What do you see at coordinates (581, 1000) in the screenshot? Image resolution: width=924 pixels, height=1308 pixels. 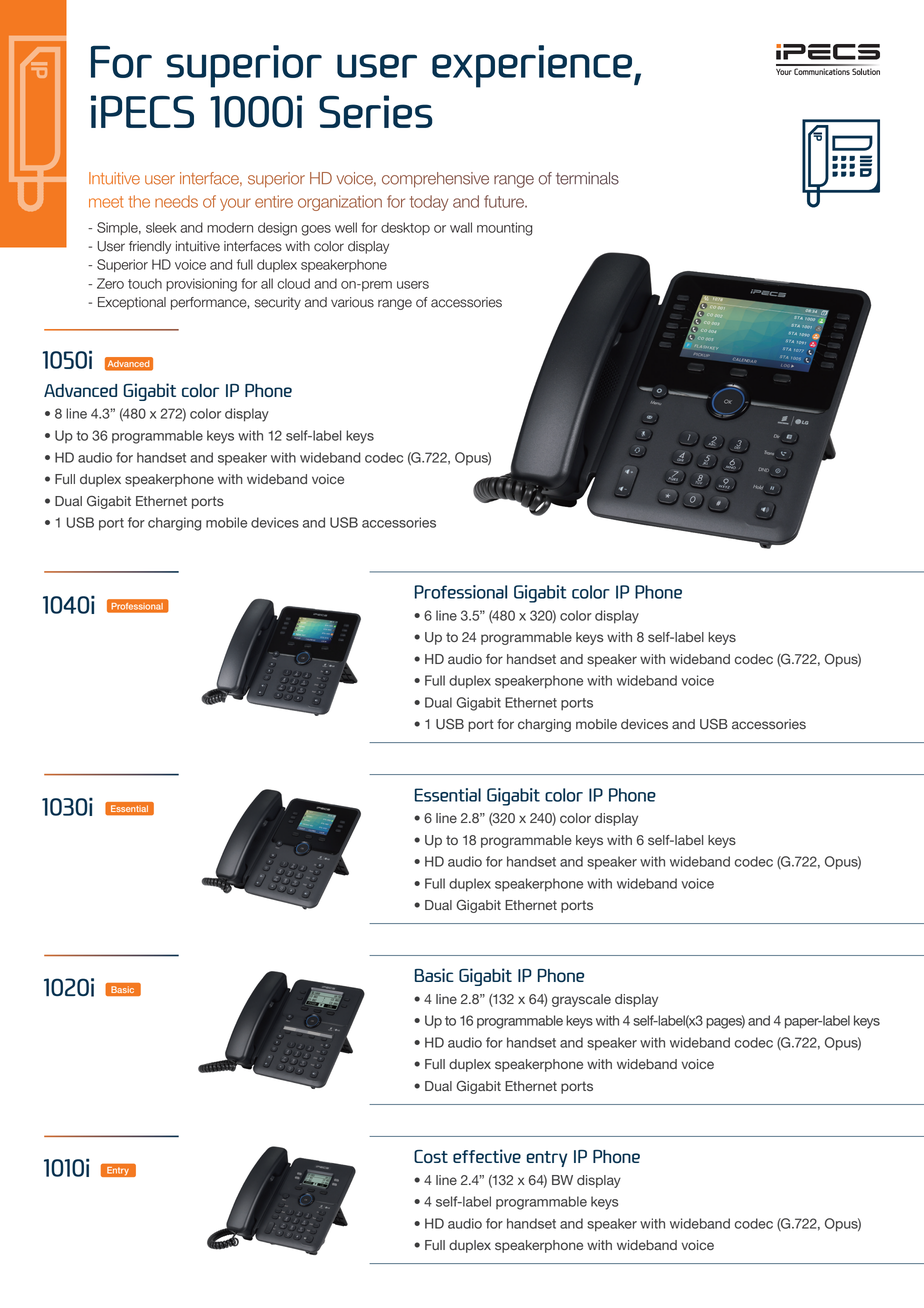 I see `grayscale` at bounding box center [581, 1000].
